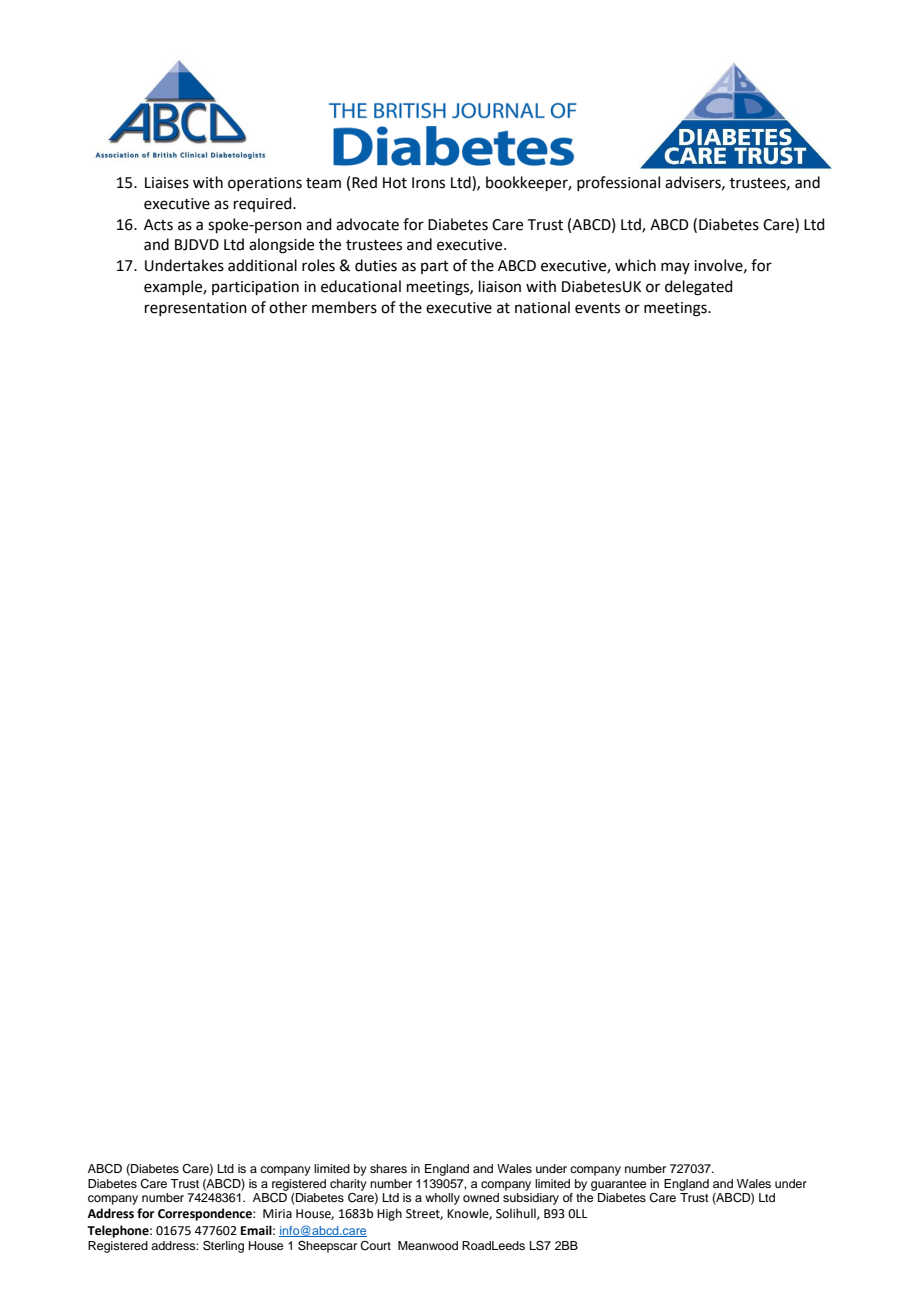  I want to click on representation, so click(196, 309).
